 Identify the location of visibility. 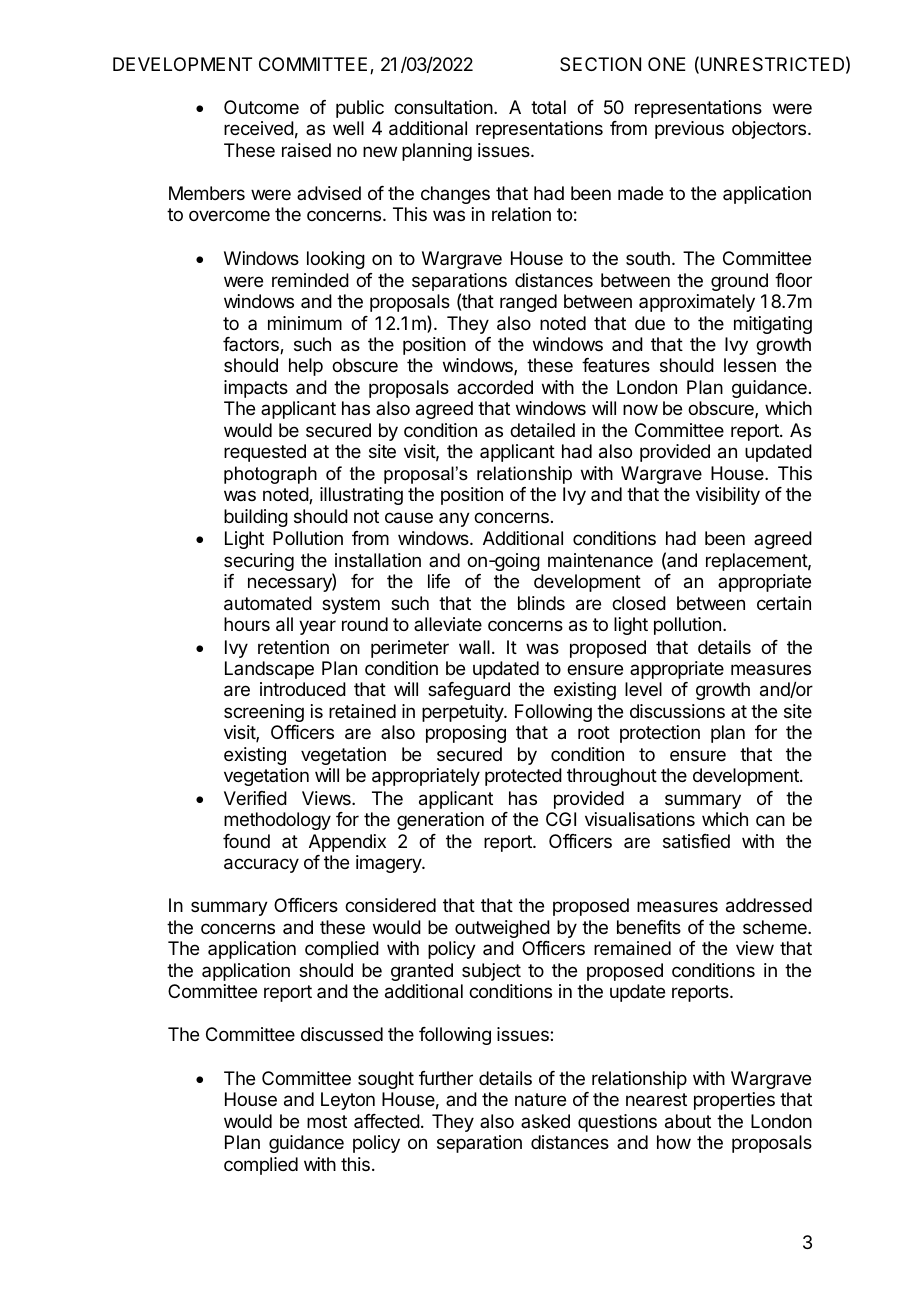
(728, 496).
